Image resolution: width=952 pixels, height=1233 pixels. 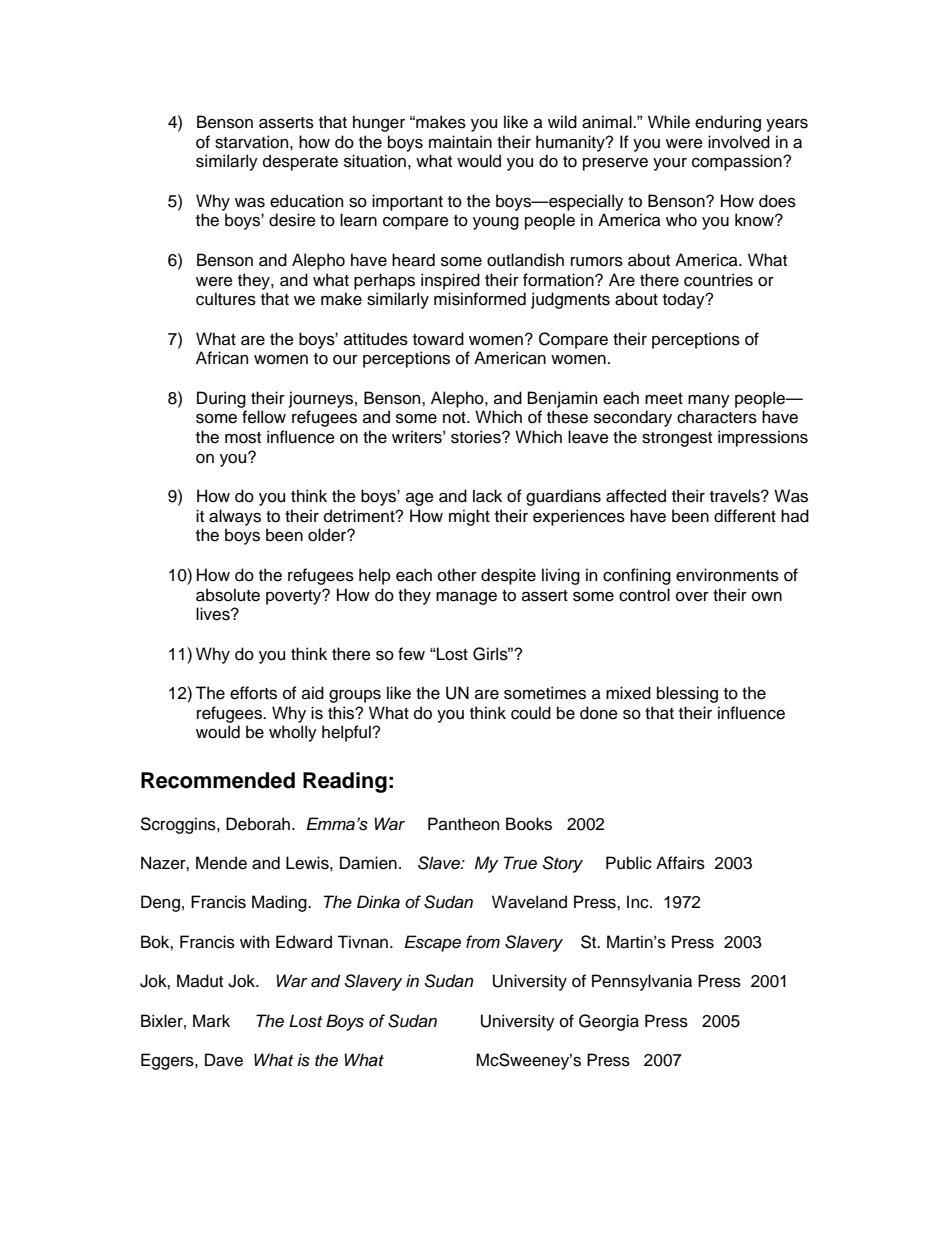 What do you see at coordinates (460, 142) in the screenshot?
I see `maintain` at bounding box center [460, 142].
